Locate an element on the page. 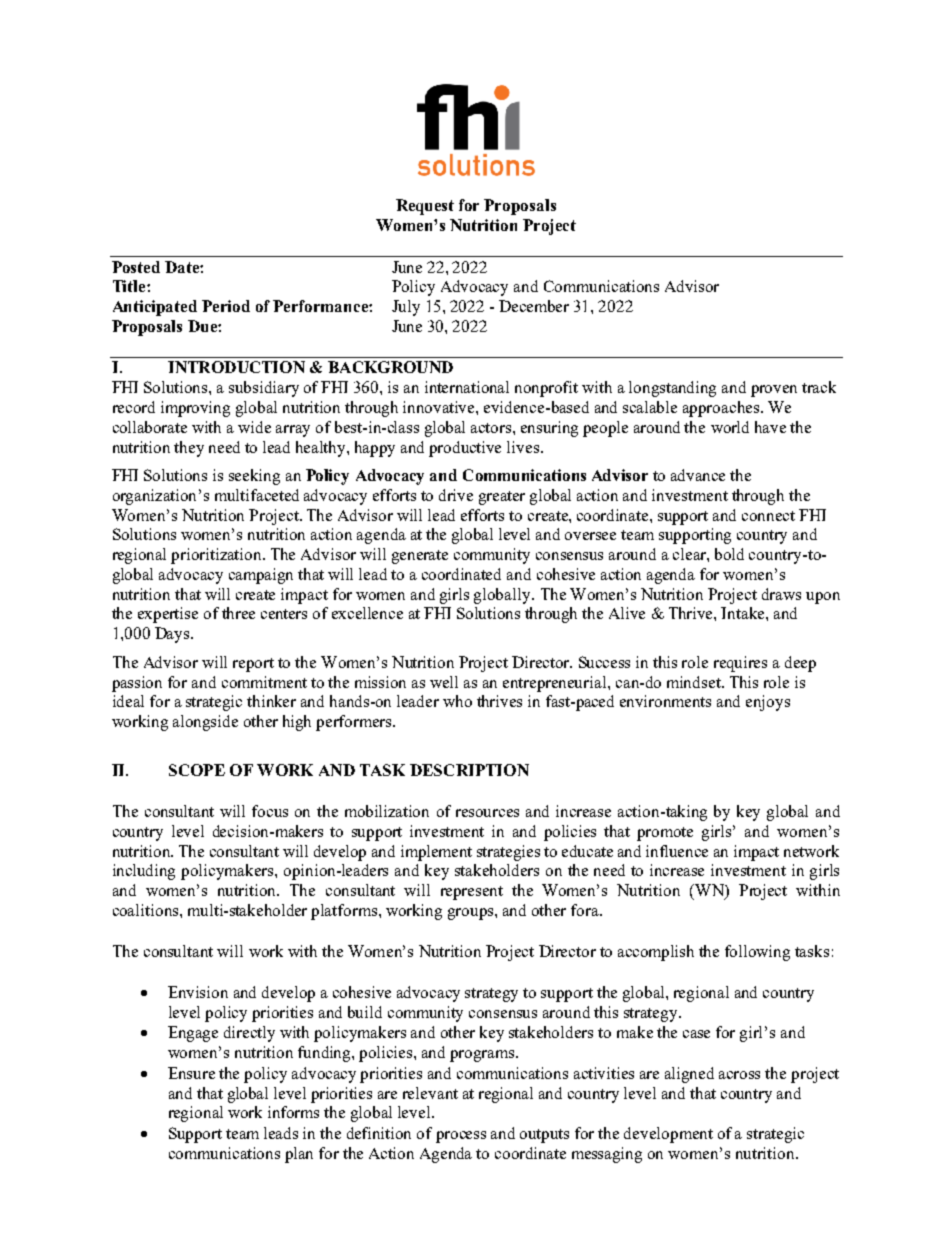  productive is located at coordinates (465, 449).
